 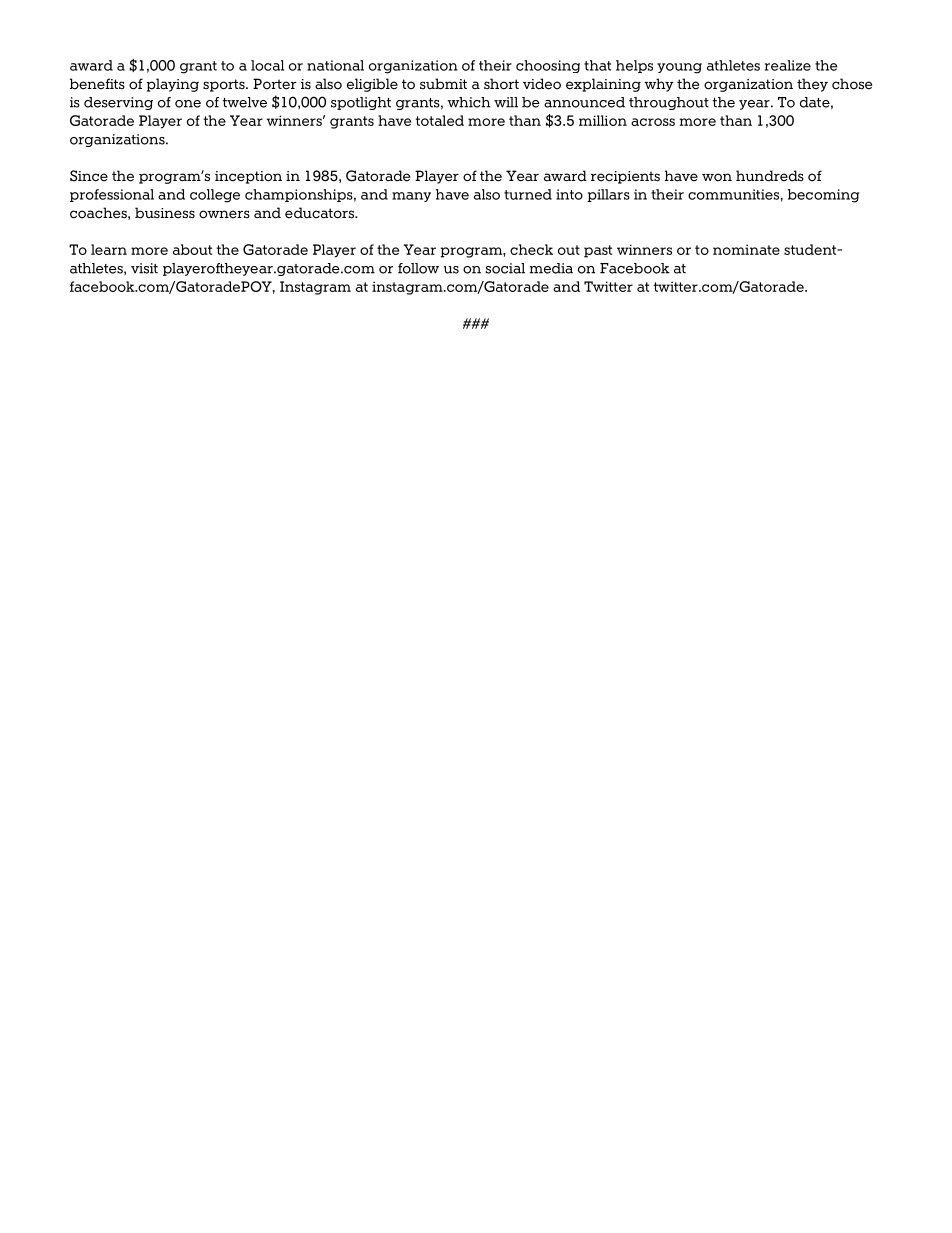 I want to click on across, so click(x=653, y=122).
